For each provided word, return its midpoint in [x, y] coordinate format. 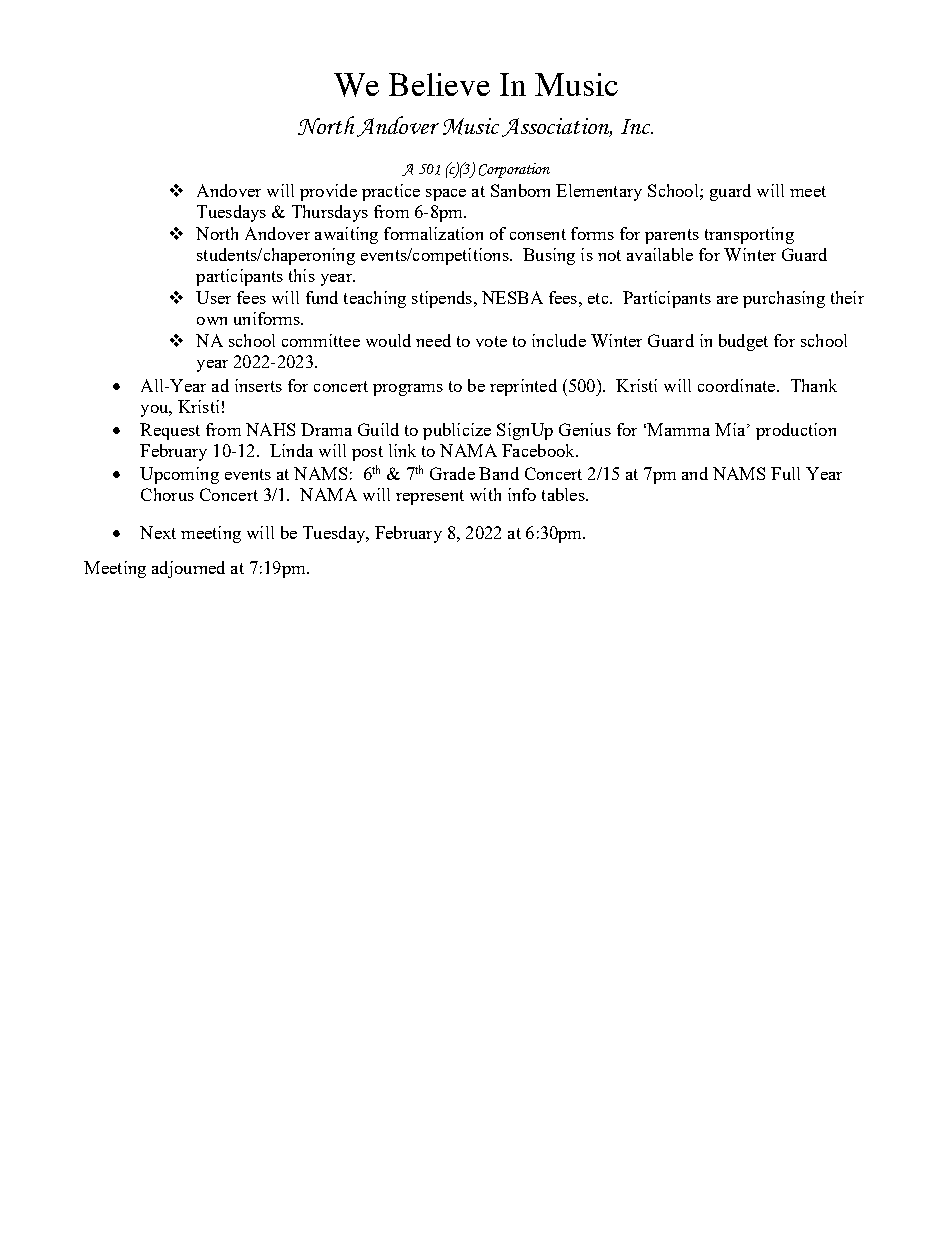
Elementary [599, 192]
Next [158, 532]
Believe [439, 84]
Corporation [514, 170]
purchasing [784, 299]
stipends [442, 299]
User [213, 297]
